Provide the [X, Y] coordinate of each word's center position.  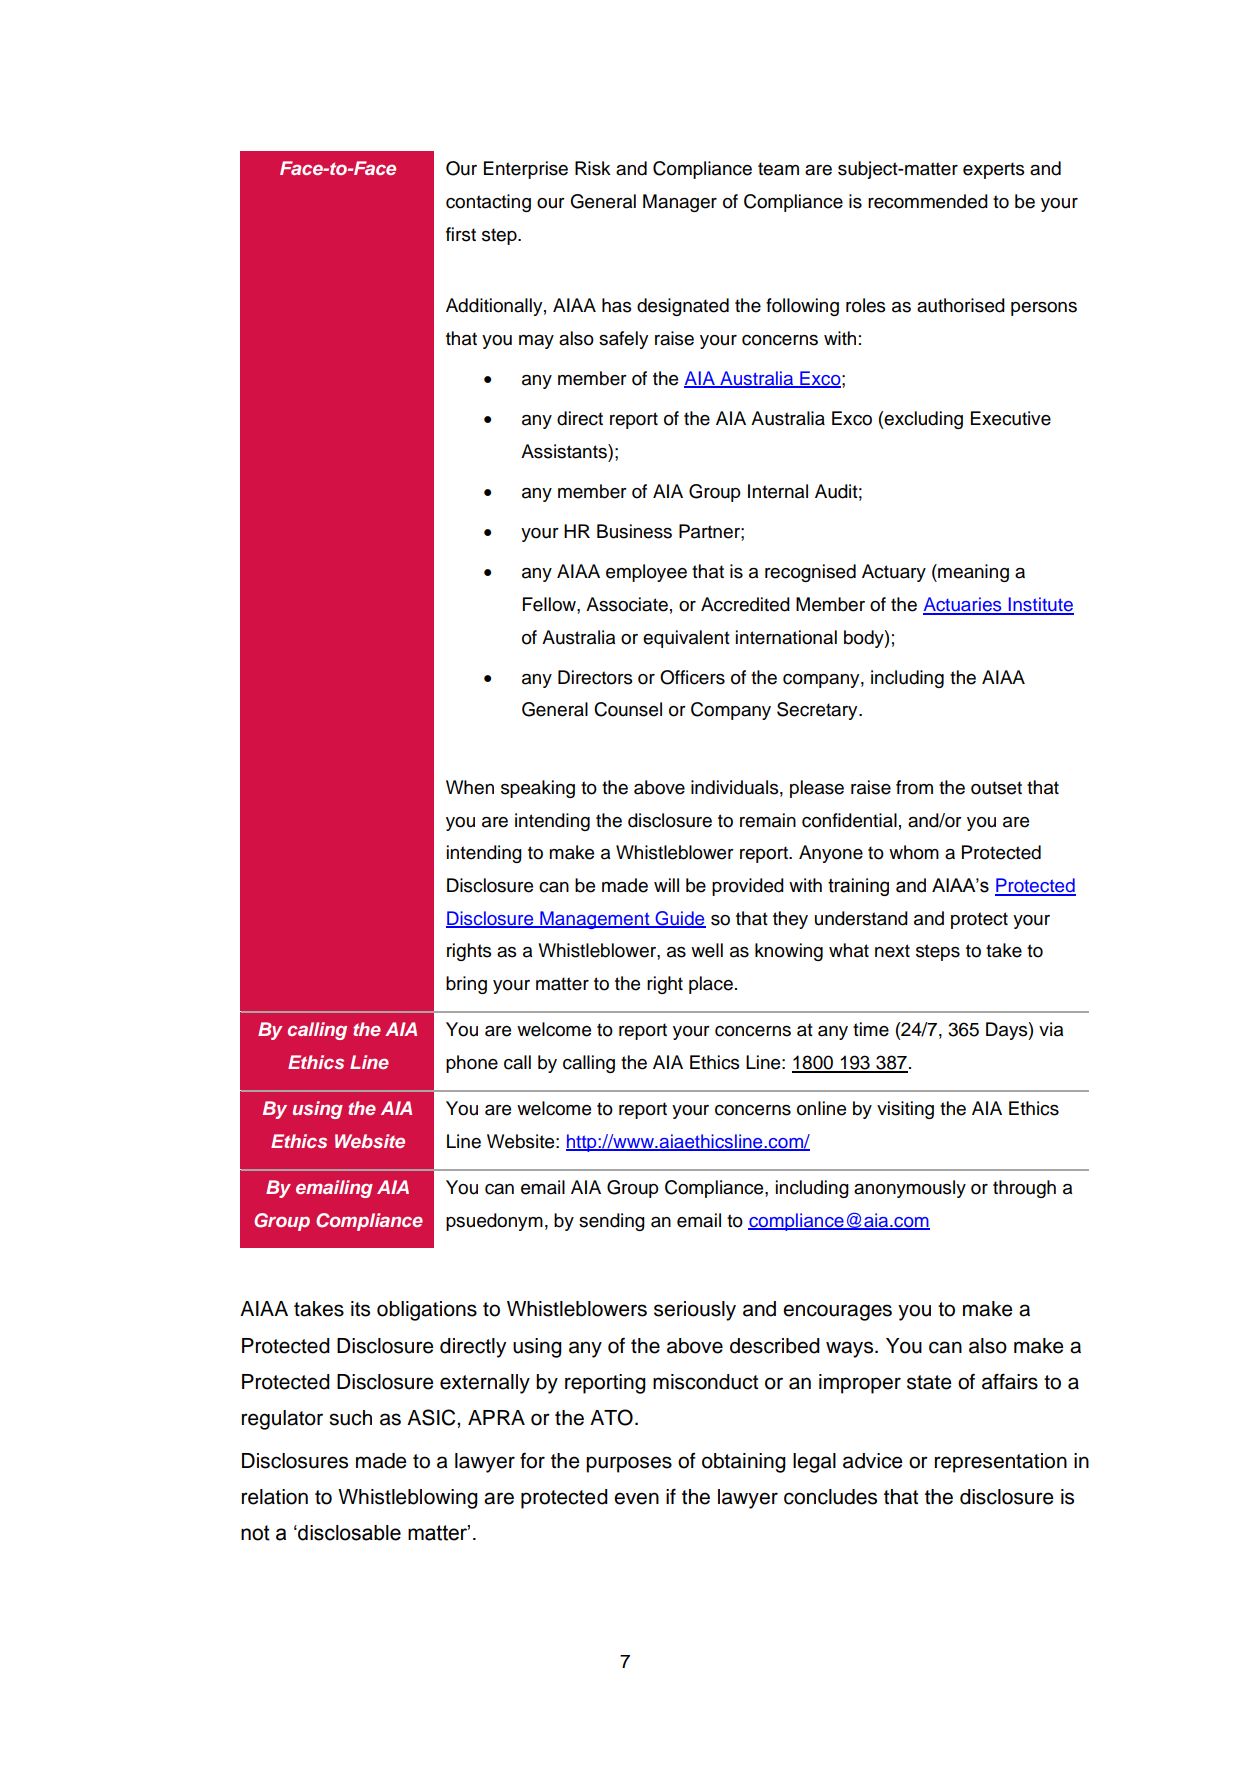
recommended [928, 201]
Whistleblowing [408, 1499]
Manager [680, 203]
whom [914, 852]
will [666, 885]
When [470, 787]
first [461, 234]
